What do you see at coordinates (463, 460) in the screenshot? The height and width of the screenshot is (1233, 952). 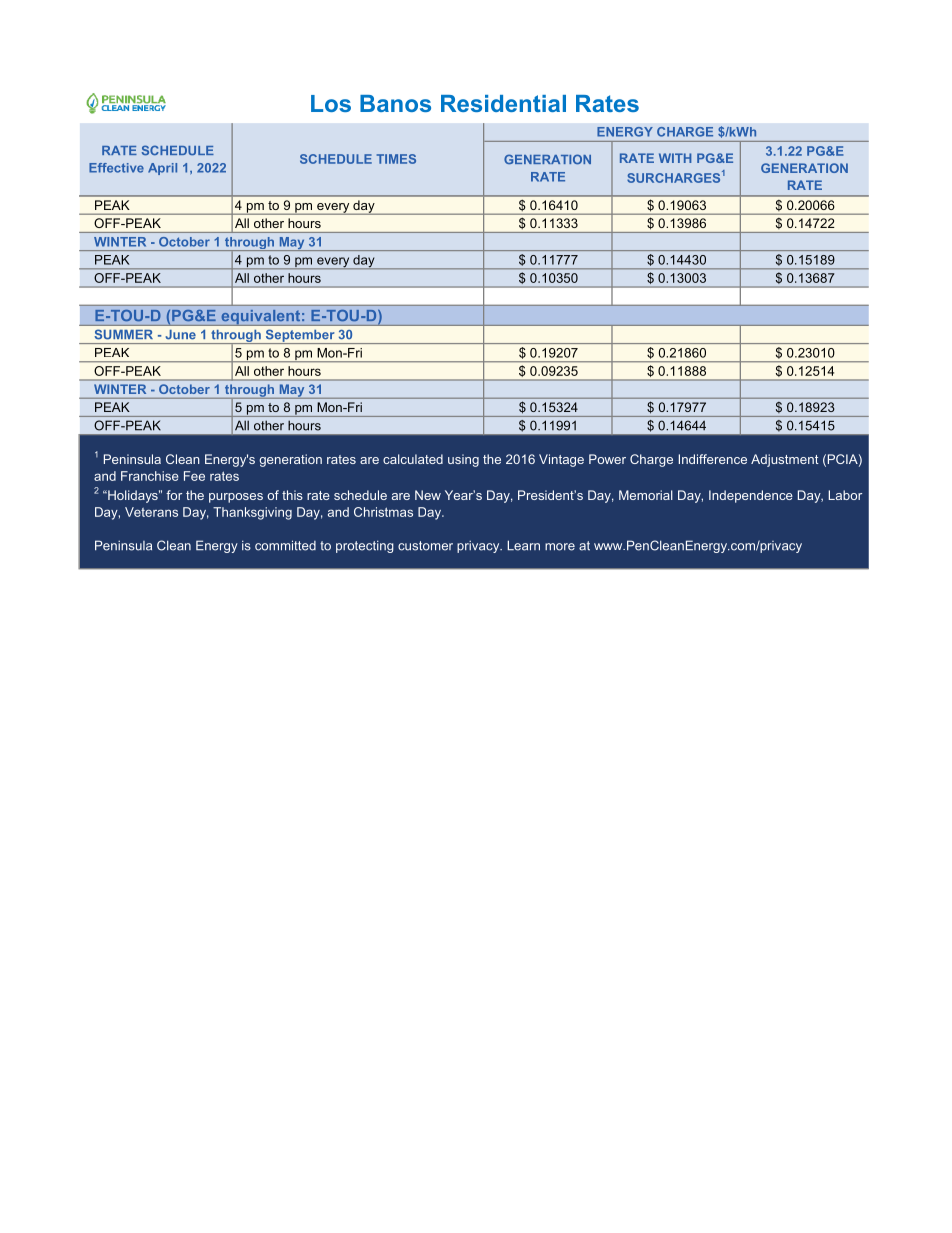 I see `using` at bounding box center [463, 460].
